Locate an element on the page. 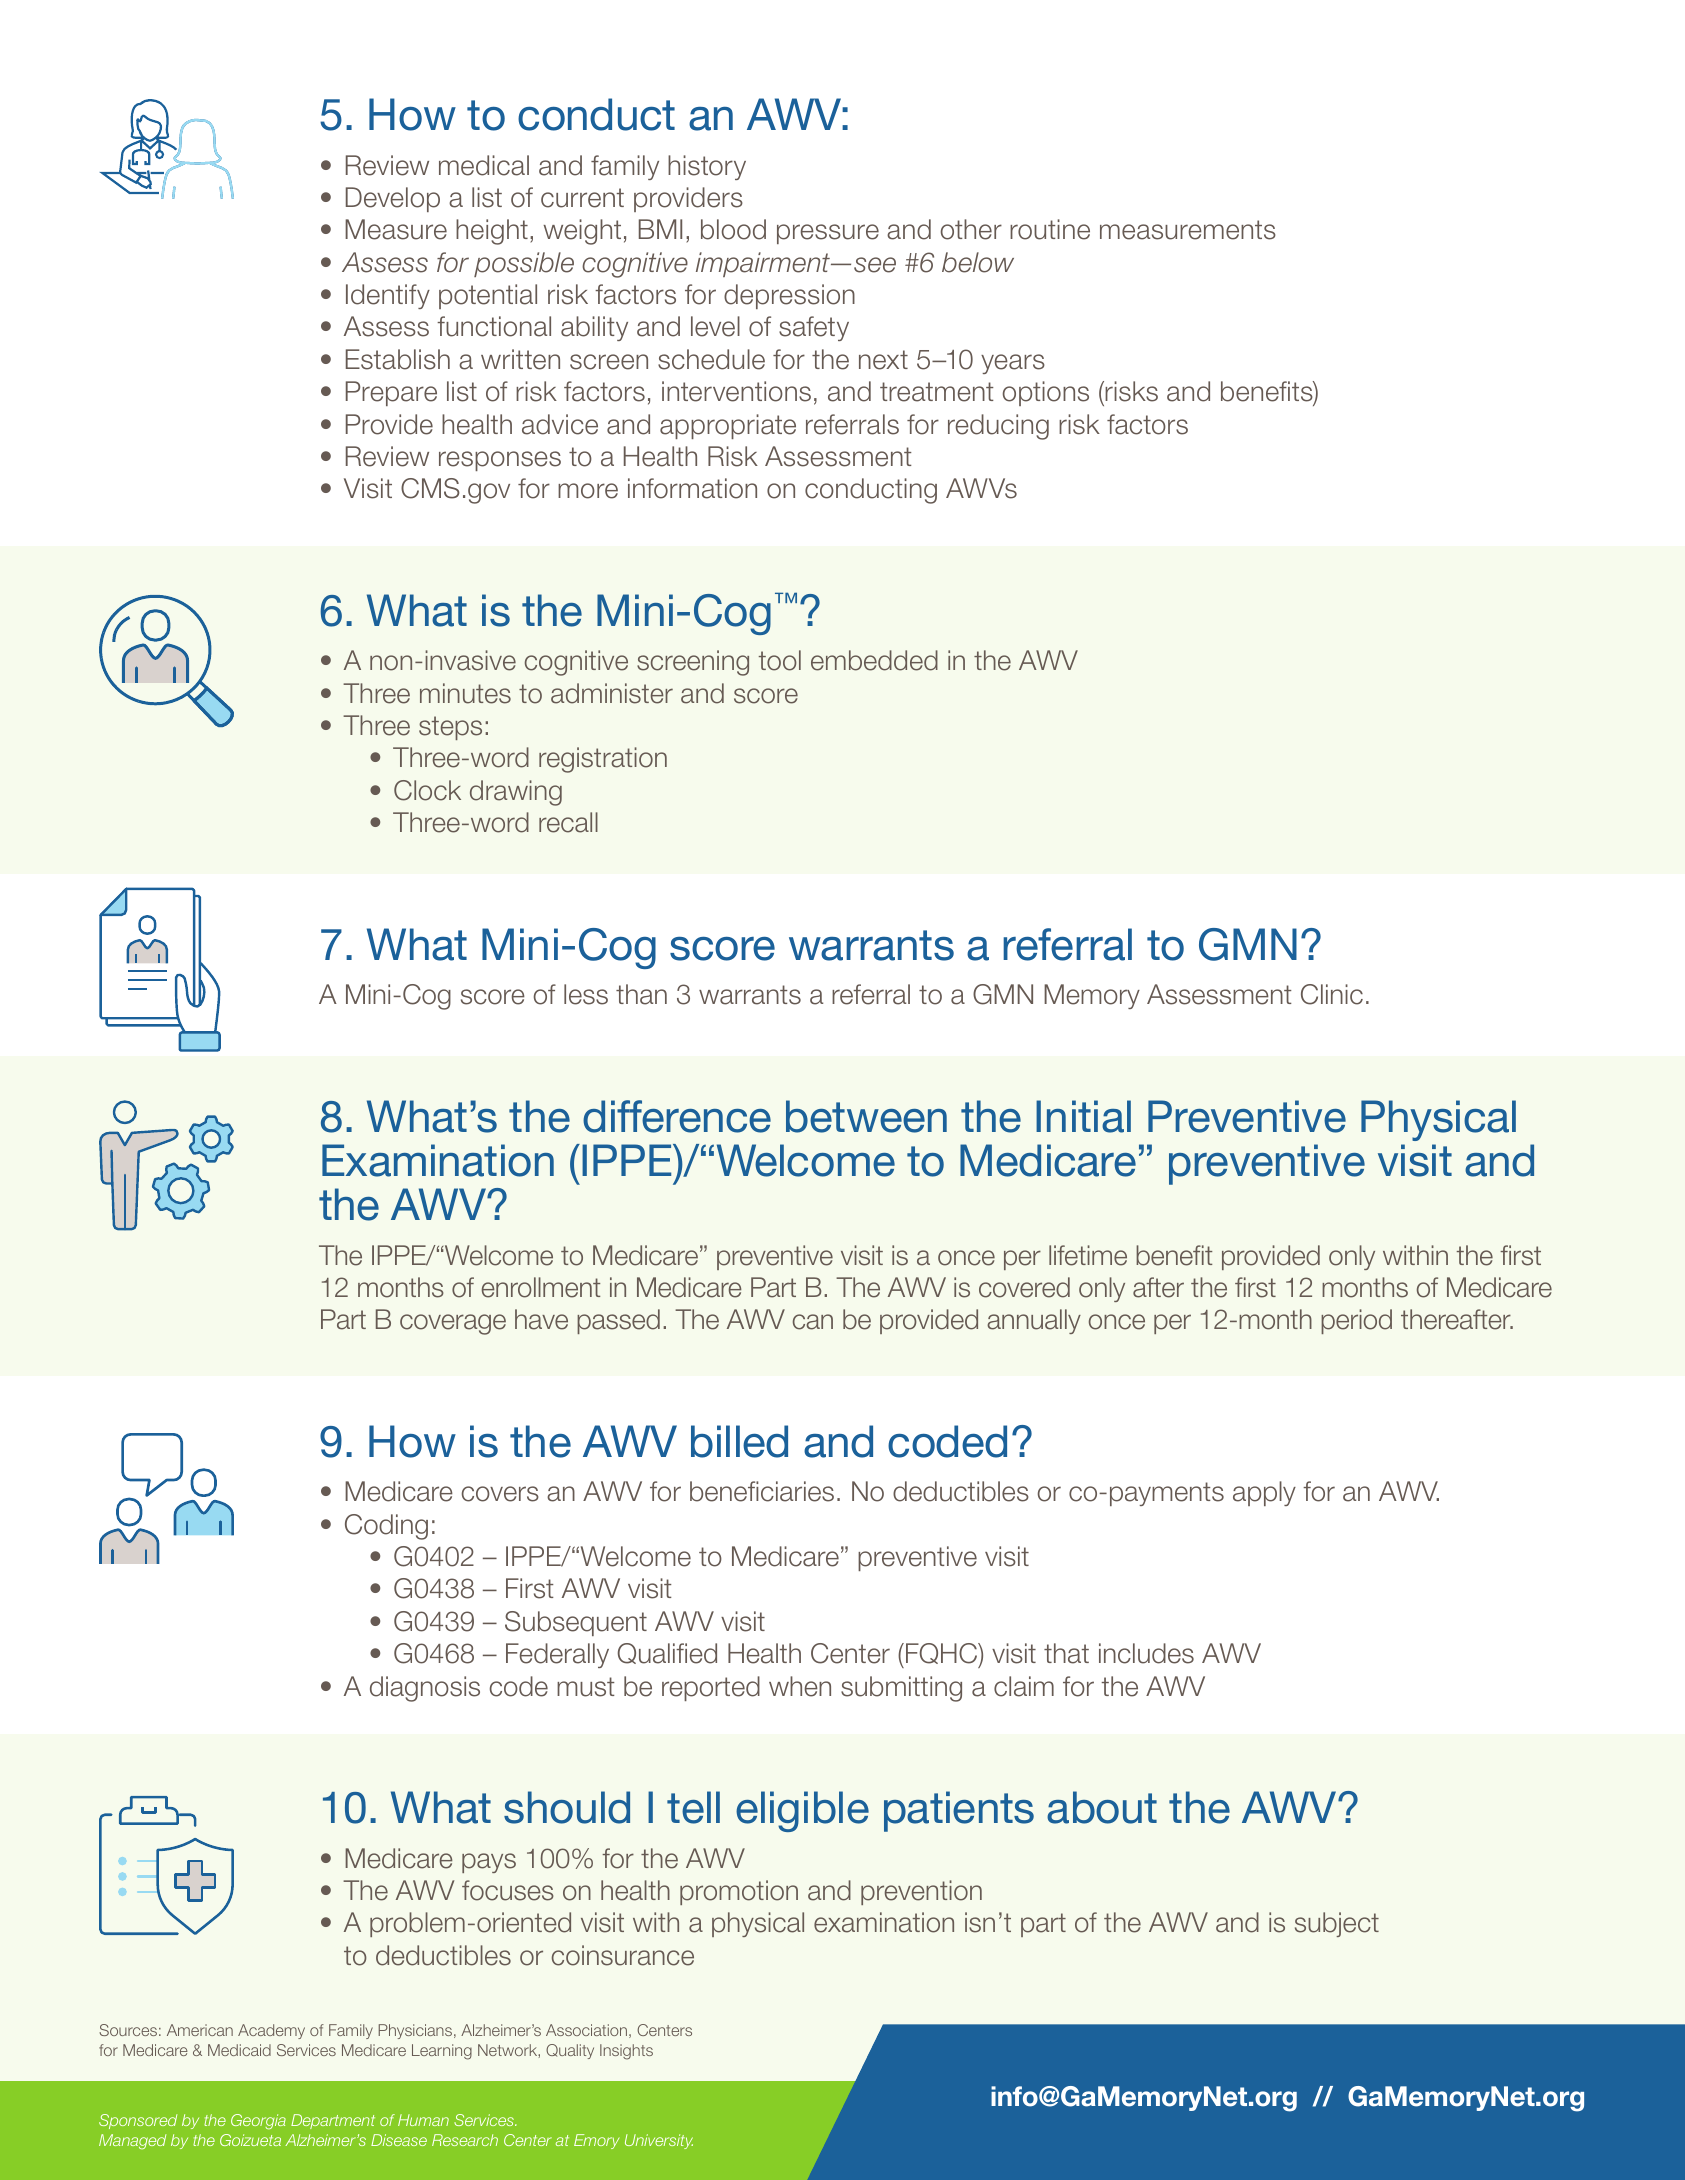 This document has height=2180, width=1685. Georgia is located at coordinates (258, 2121).
